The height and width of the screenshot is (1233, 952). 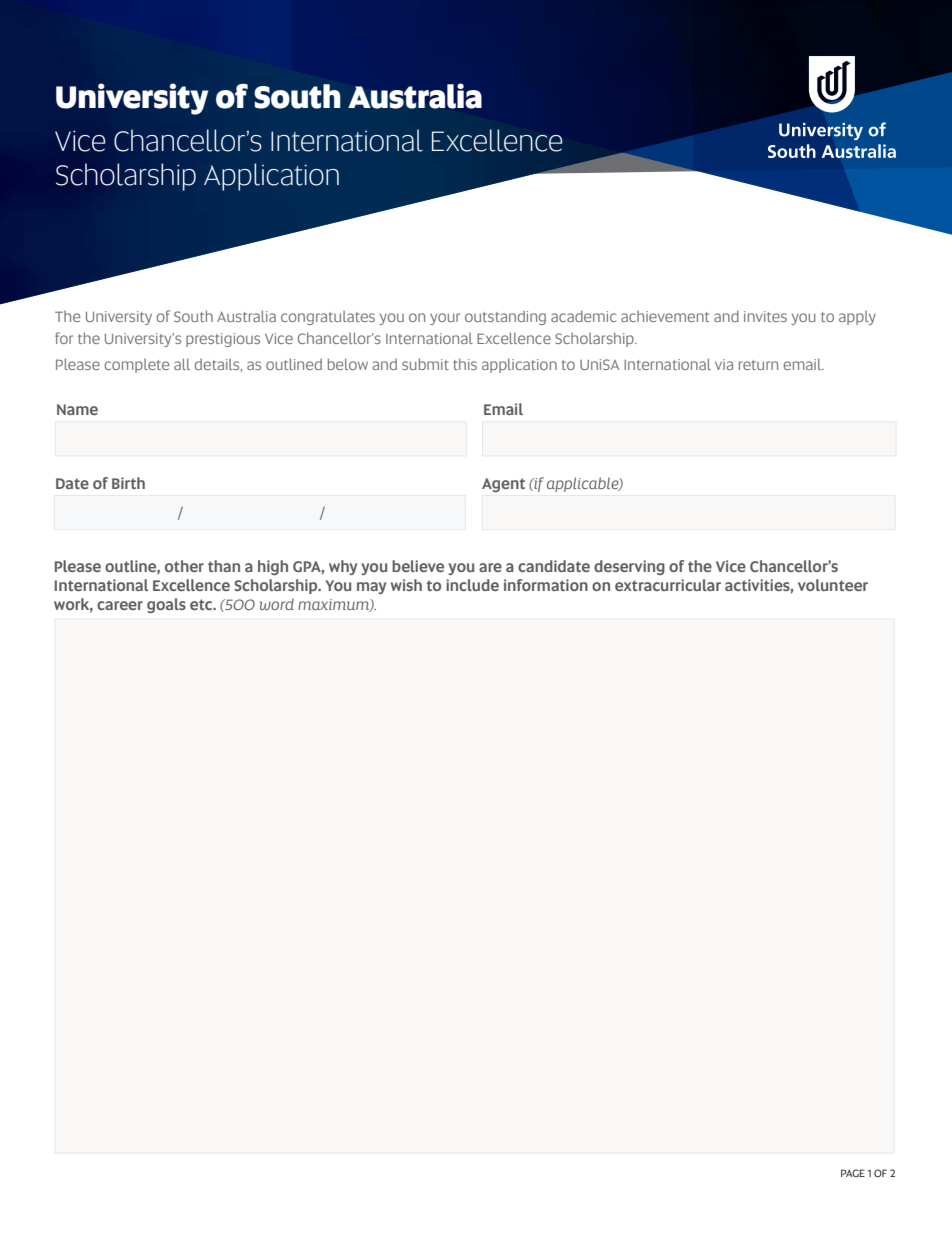 What do you see at coordinates (668, 585) in the screenshot?
I see `extracurricular` at bounding box center [668, 585].
